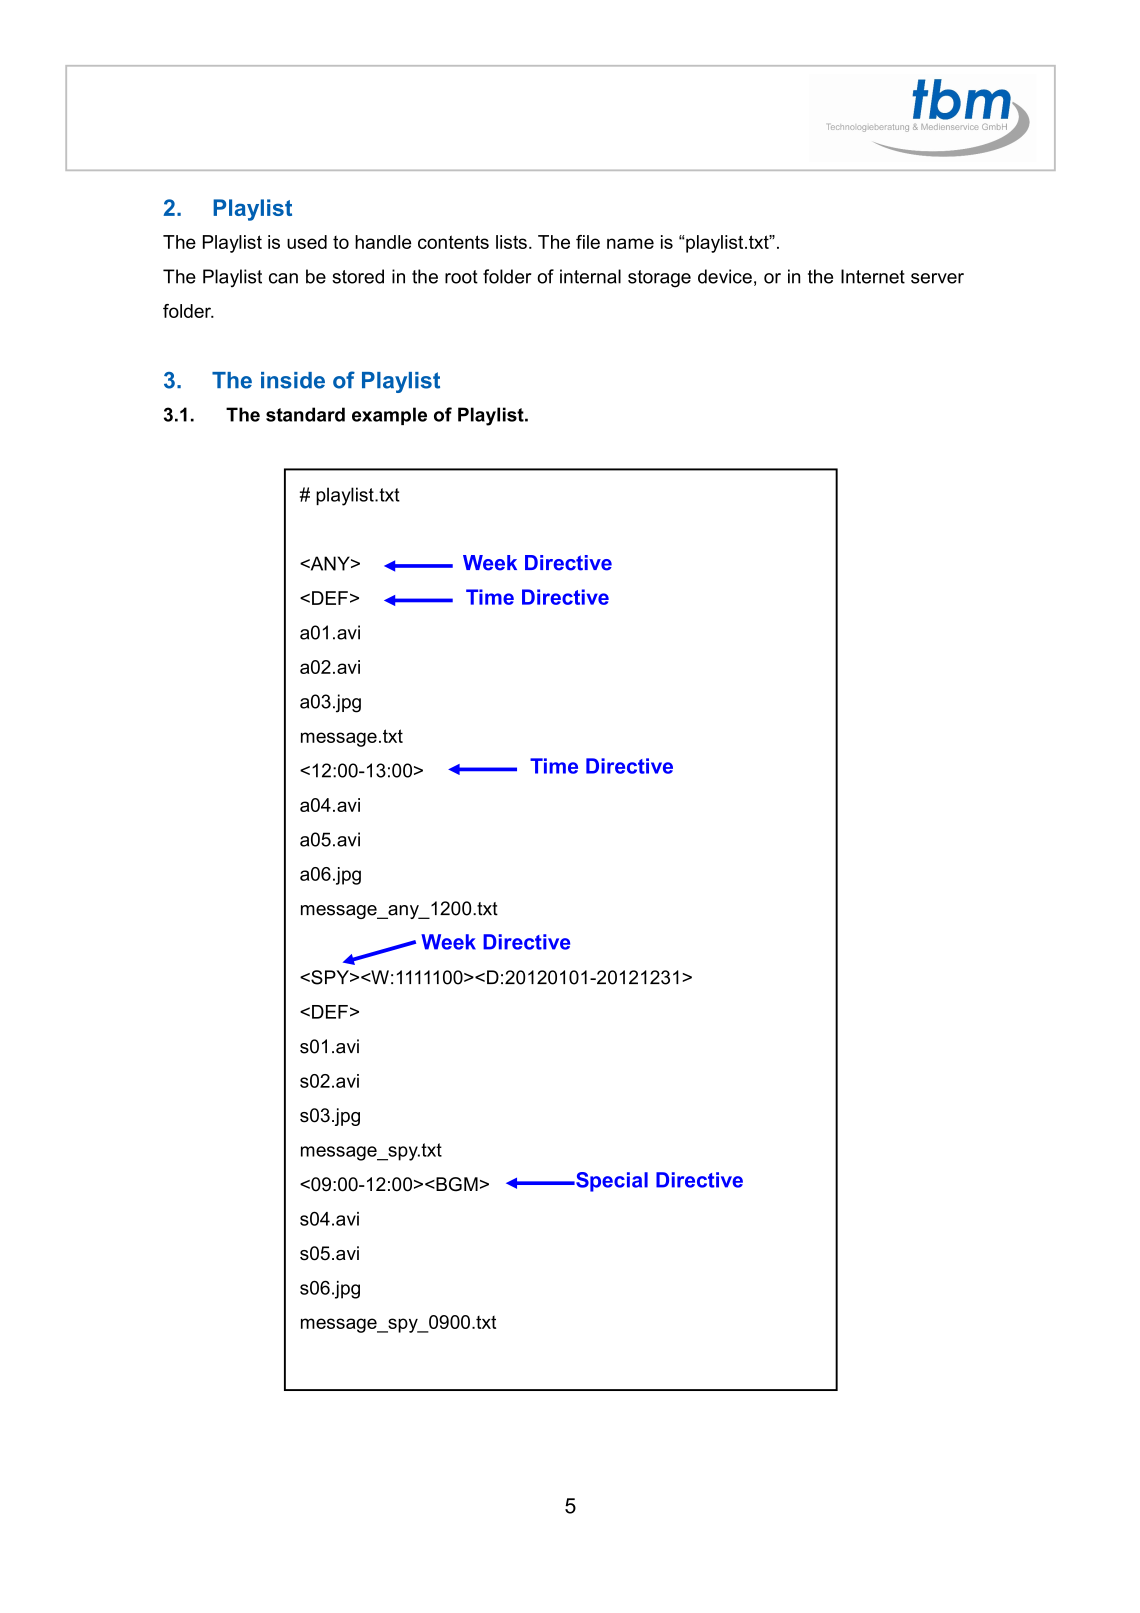 The image size is (1140, 1613). I want to click on storage, so click(659, 279).
